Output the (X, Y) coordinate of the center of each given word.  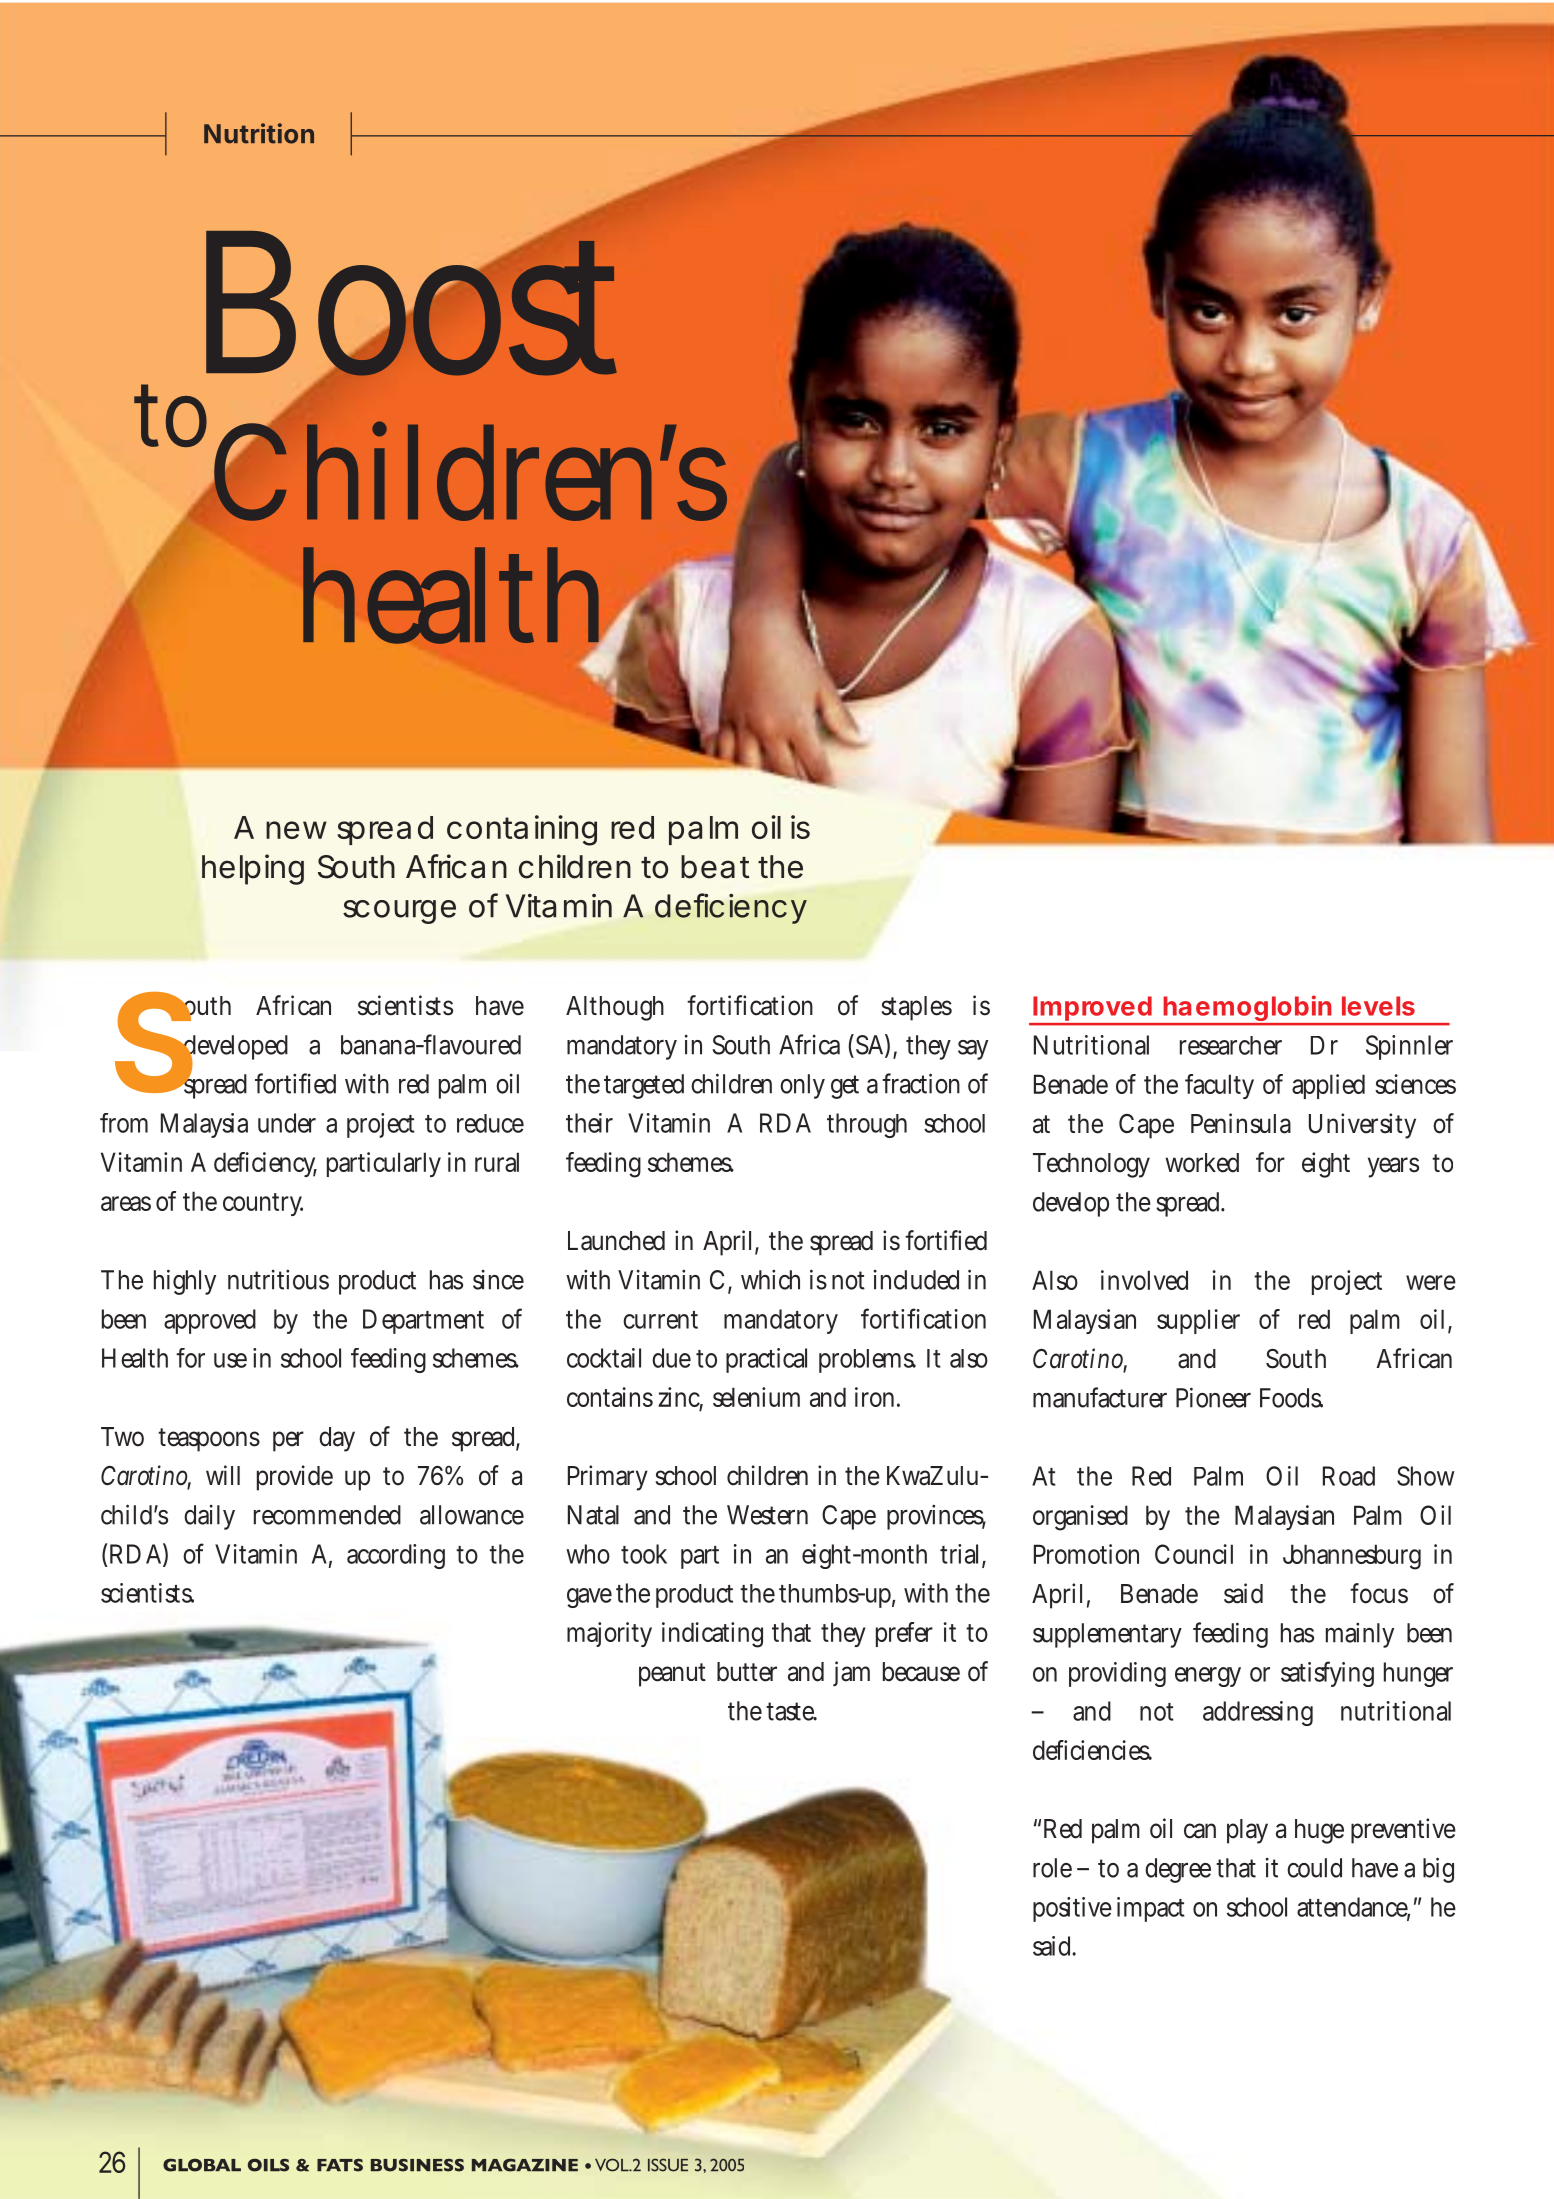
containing (522, 830)
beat (715, 867)
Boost (411, 304)
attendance (1353, 1908)
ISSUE (668, 2165)
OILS (268, 2165)
